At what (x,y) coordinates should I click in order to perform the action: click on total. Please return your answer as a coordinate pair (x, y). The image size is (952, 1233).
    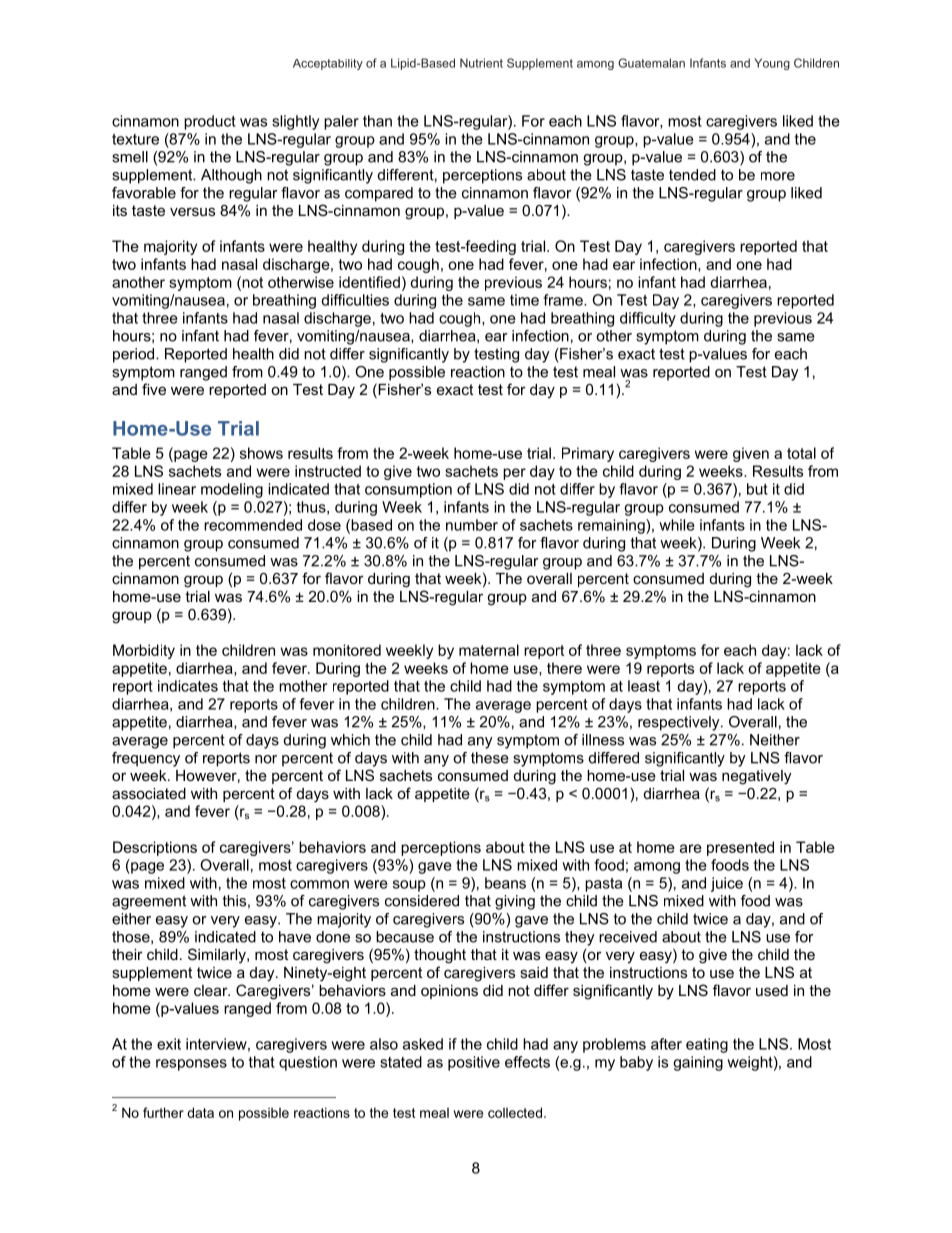
    Looking at the image, I should click on (801, 453).
